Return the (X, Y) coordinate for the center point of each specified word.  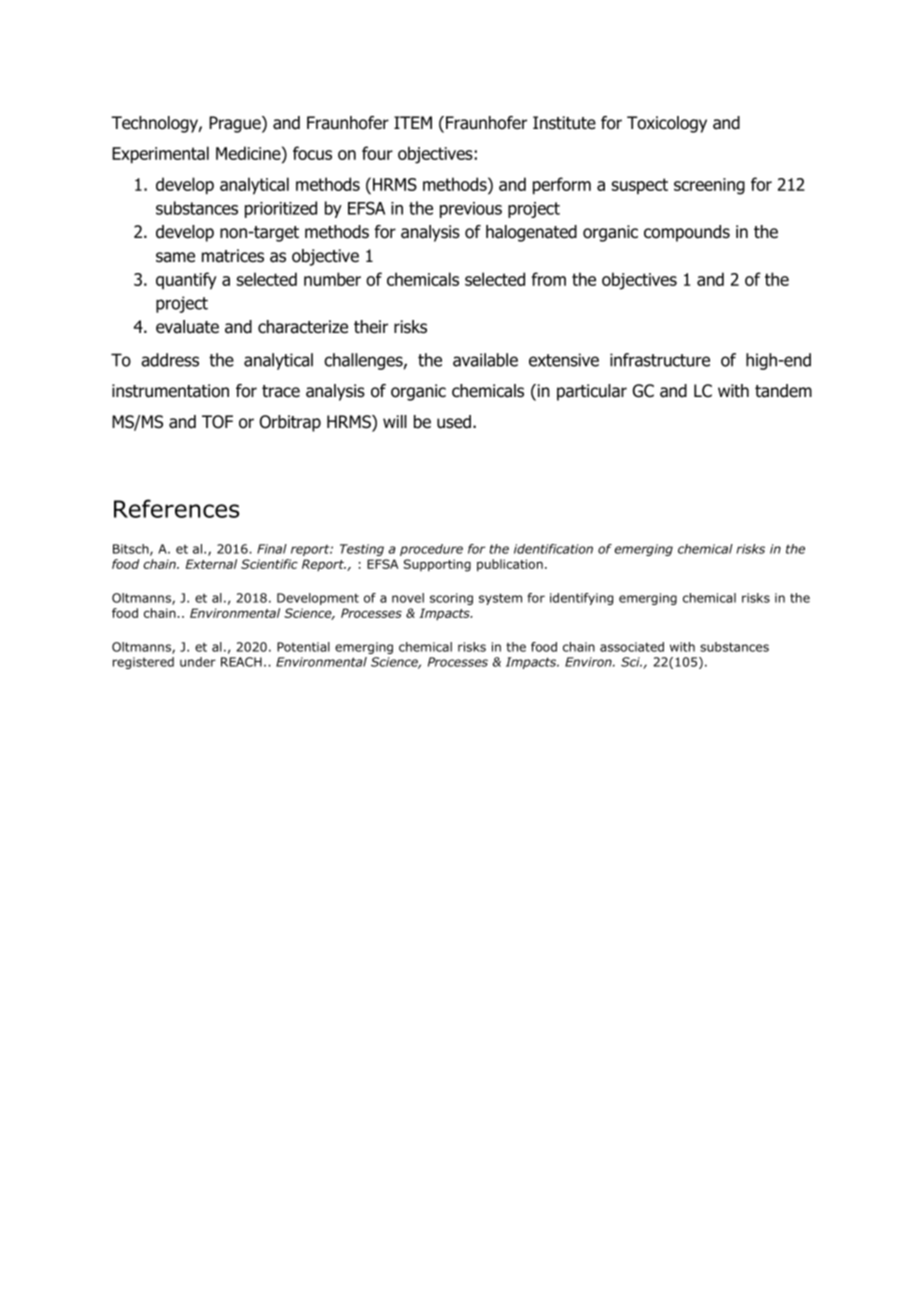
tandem (783, 391)
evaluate (187, 327)
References (176, 508)
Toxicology (667, 124)
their (371, 327)
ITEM (413, 122)
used (455, 422)
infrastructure (660, 360)
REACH (241, 662)
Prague (236, 124)
